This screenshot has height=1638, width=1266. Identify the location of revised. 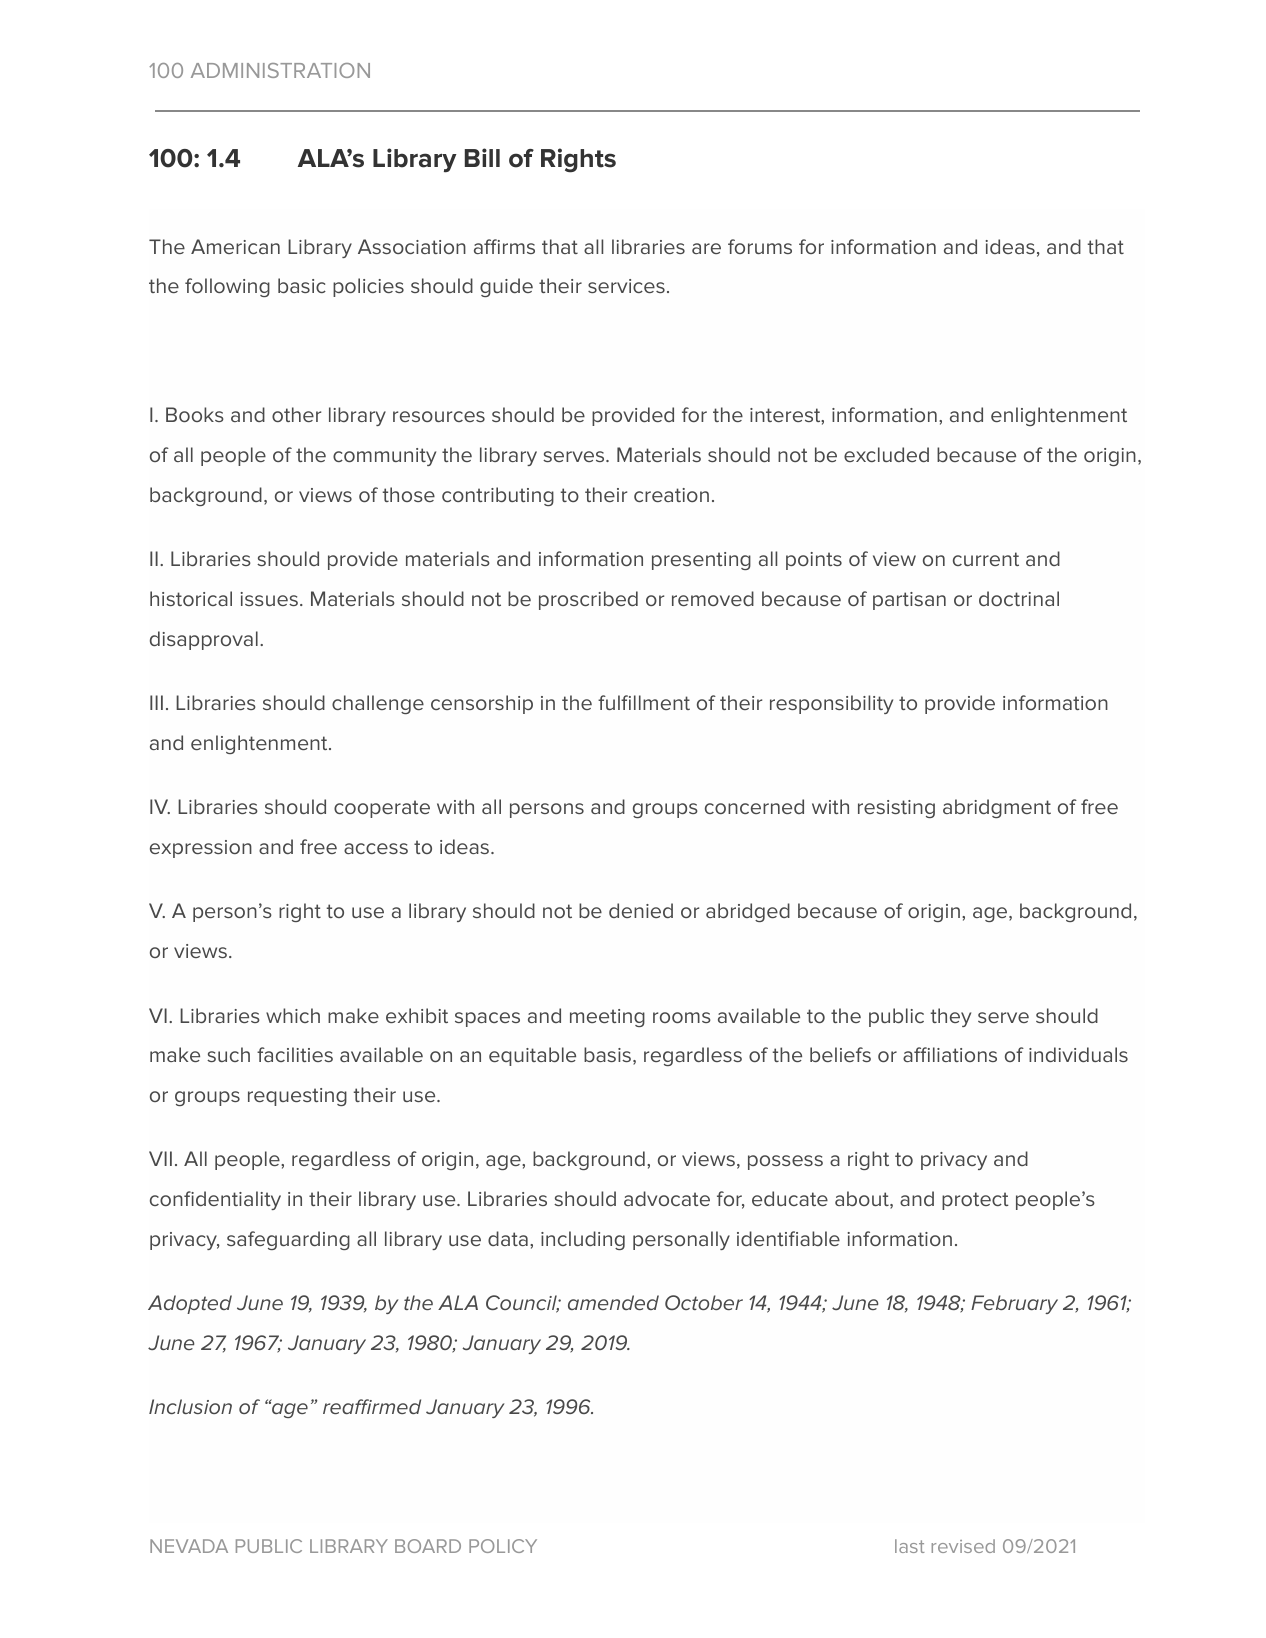
(963, 1546).
